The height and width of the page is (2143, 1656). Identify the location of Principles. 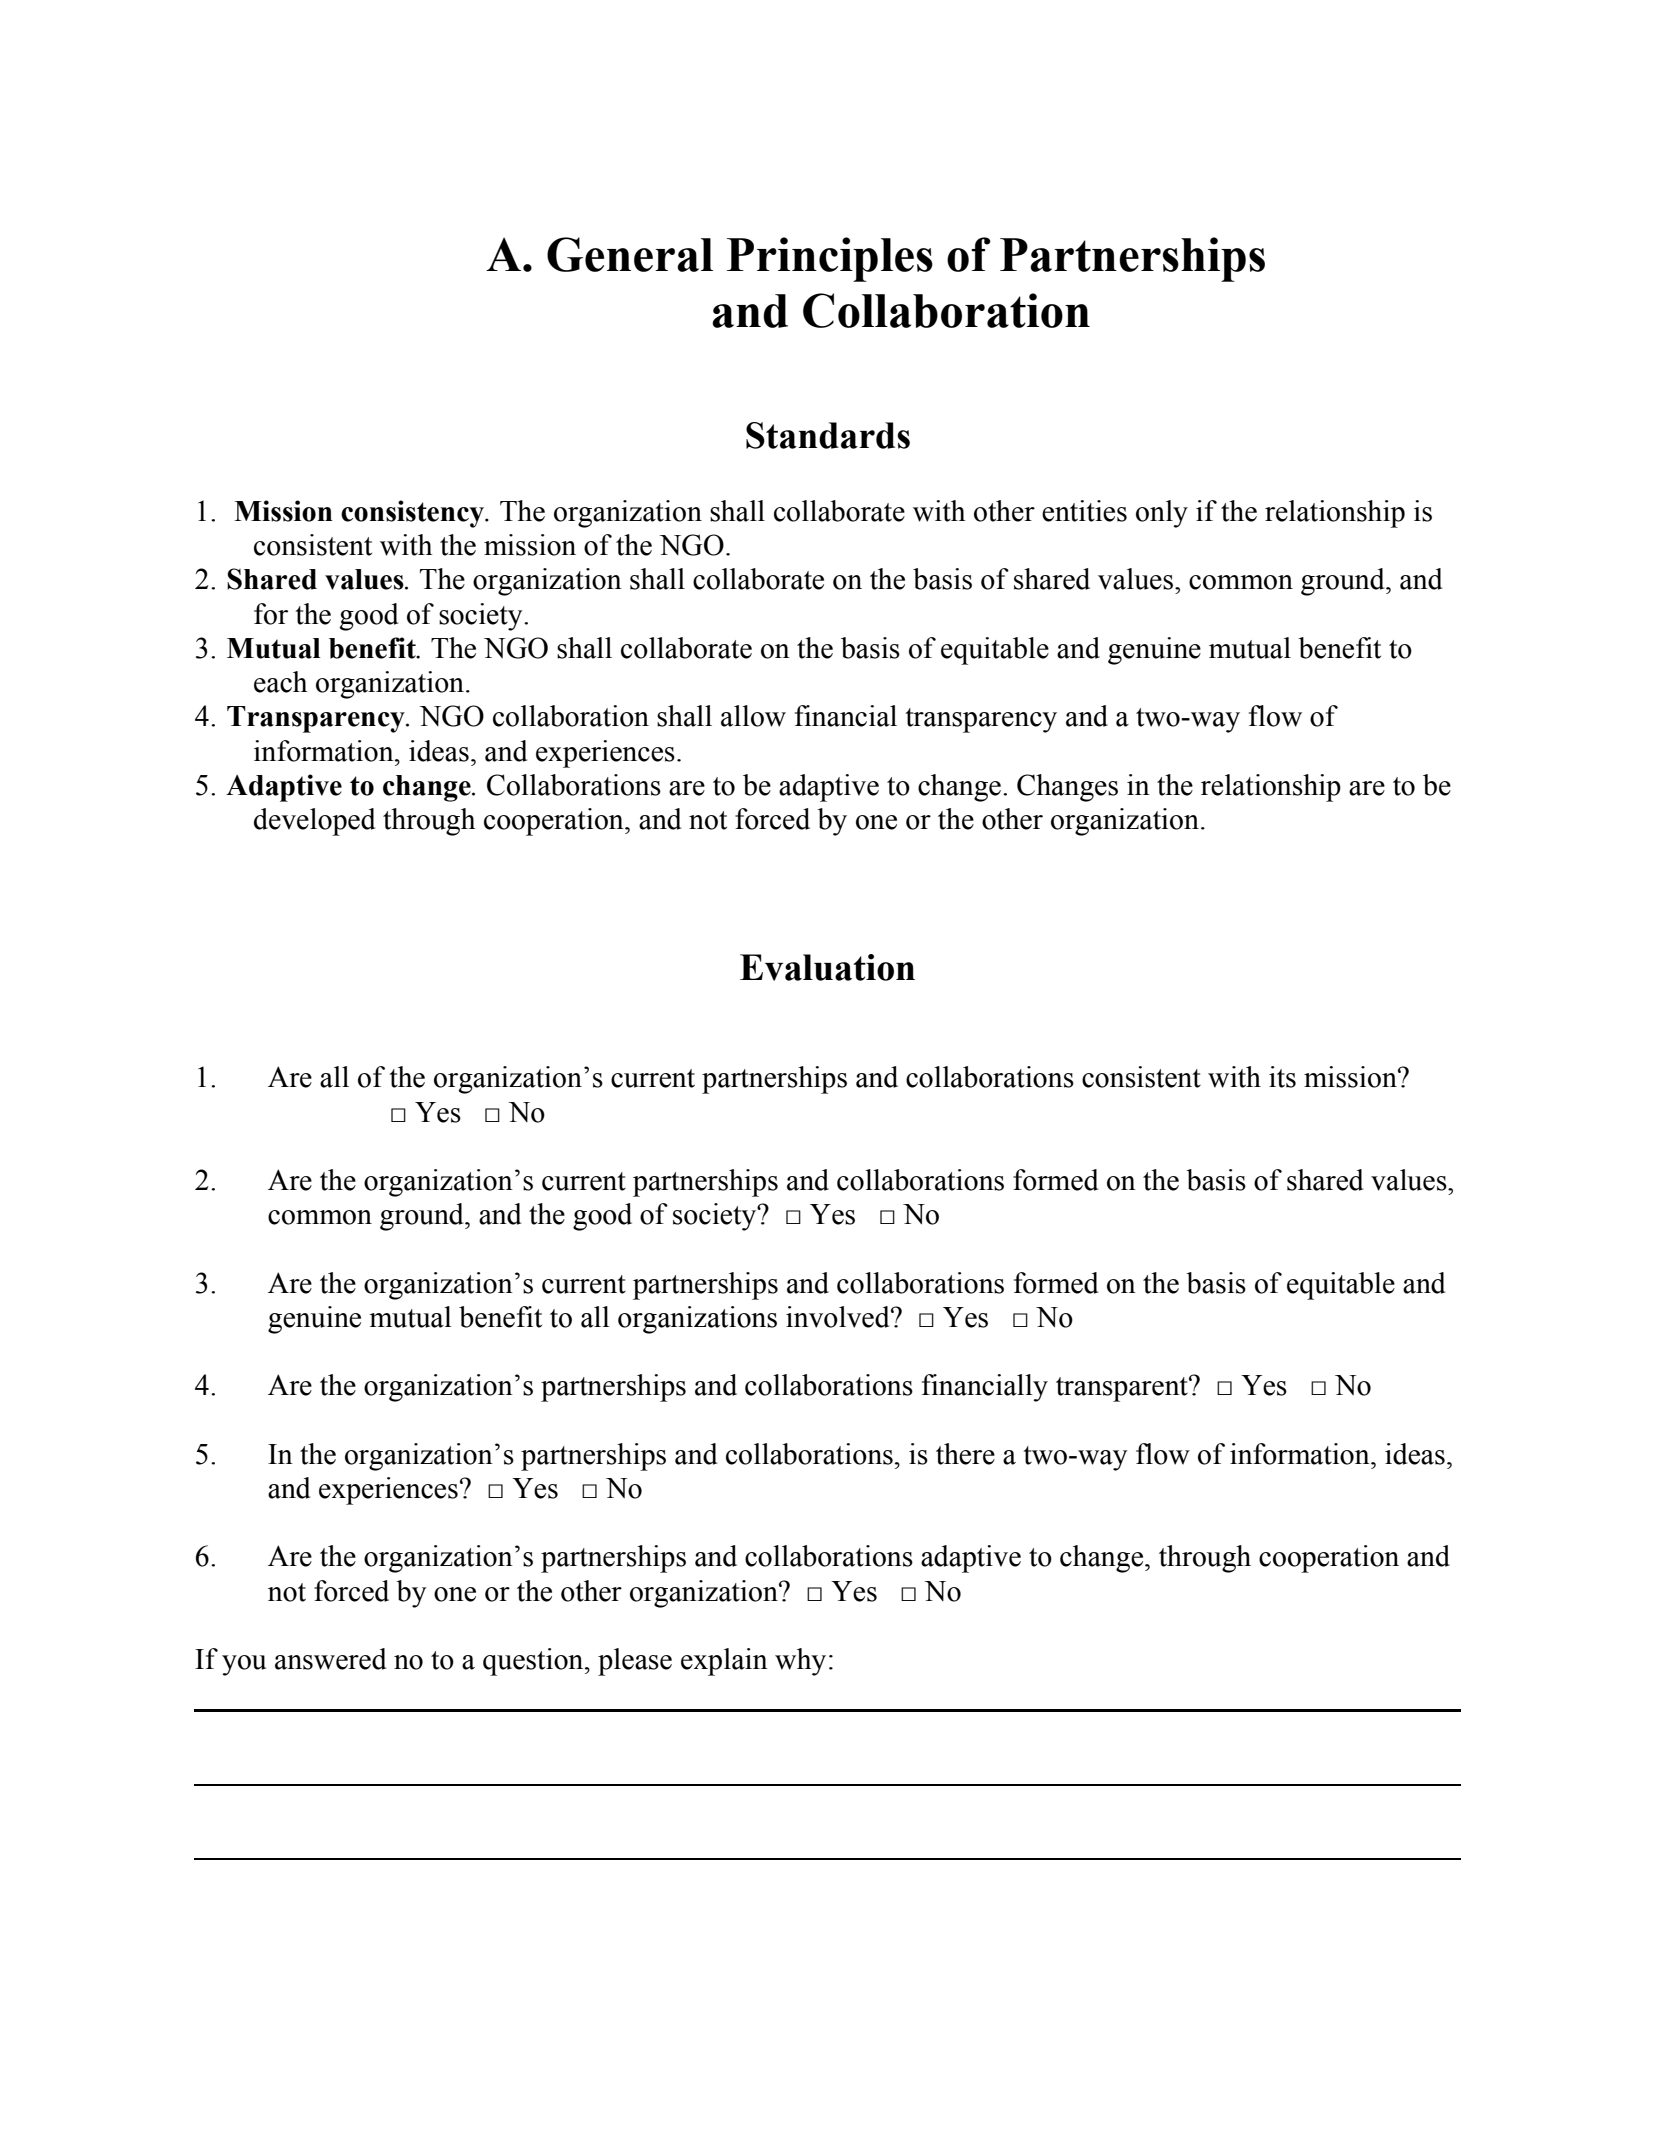
(830, 259).
